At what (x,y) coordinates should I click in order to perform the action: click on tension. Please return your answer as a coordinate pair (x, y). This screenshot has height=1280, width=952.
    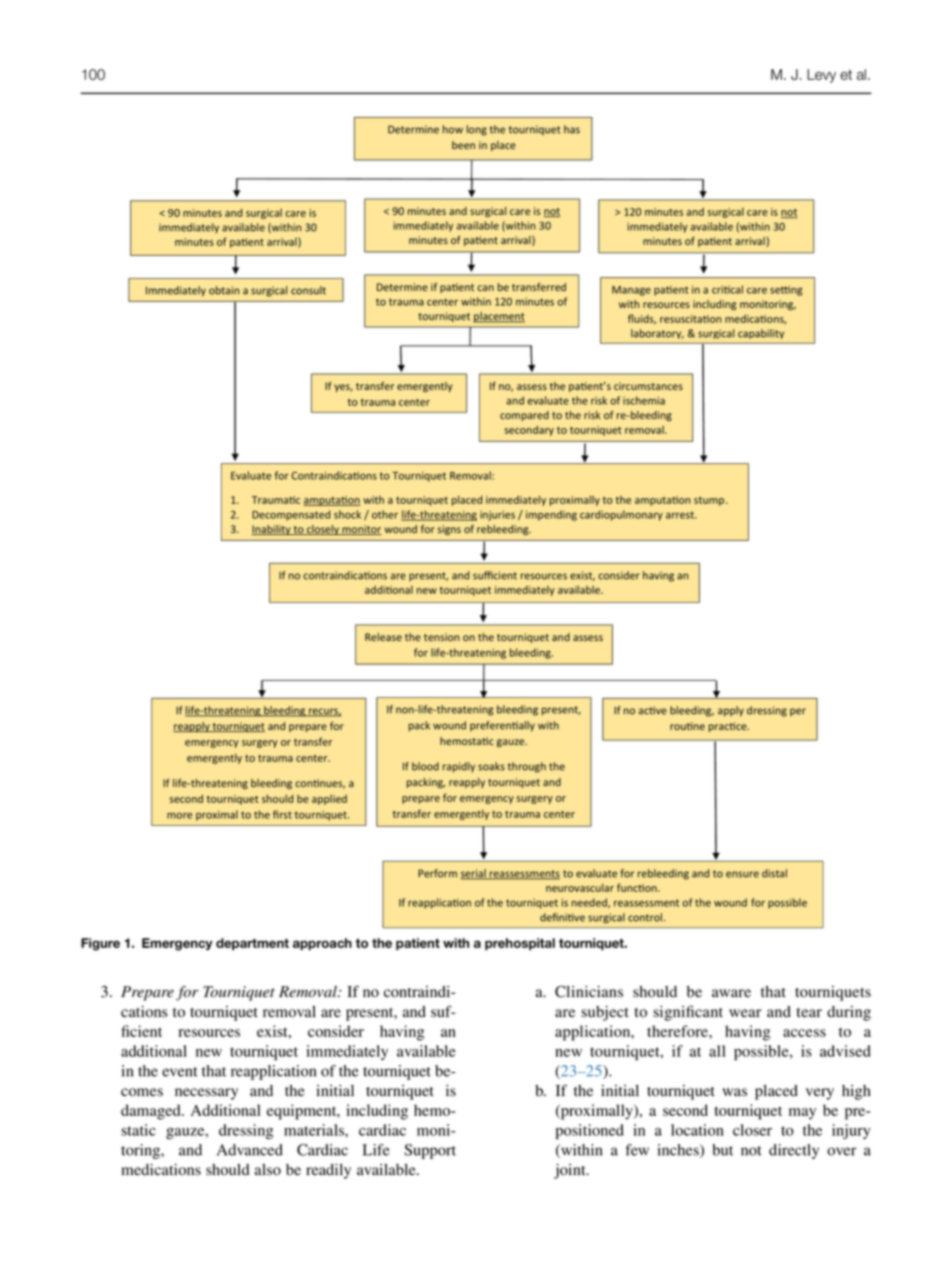
    Looking at the image, I should click on (441, 637).
